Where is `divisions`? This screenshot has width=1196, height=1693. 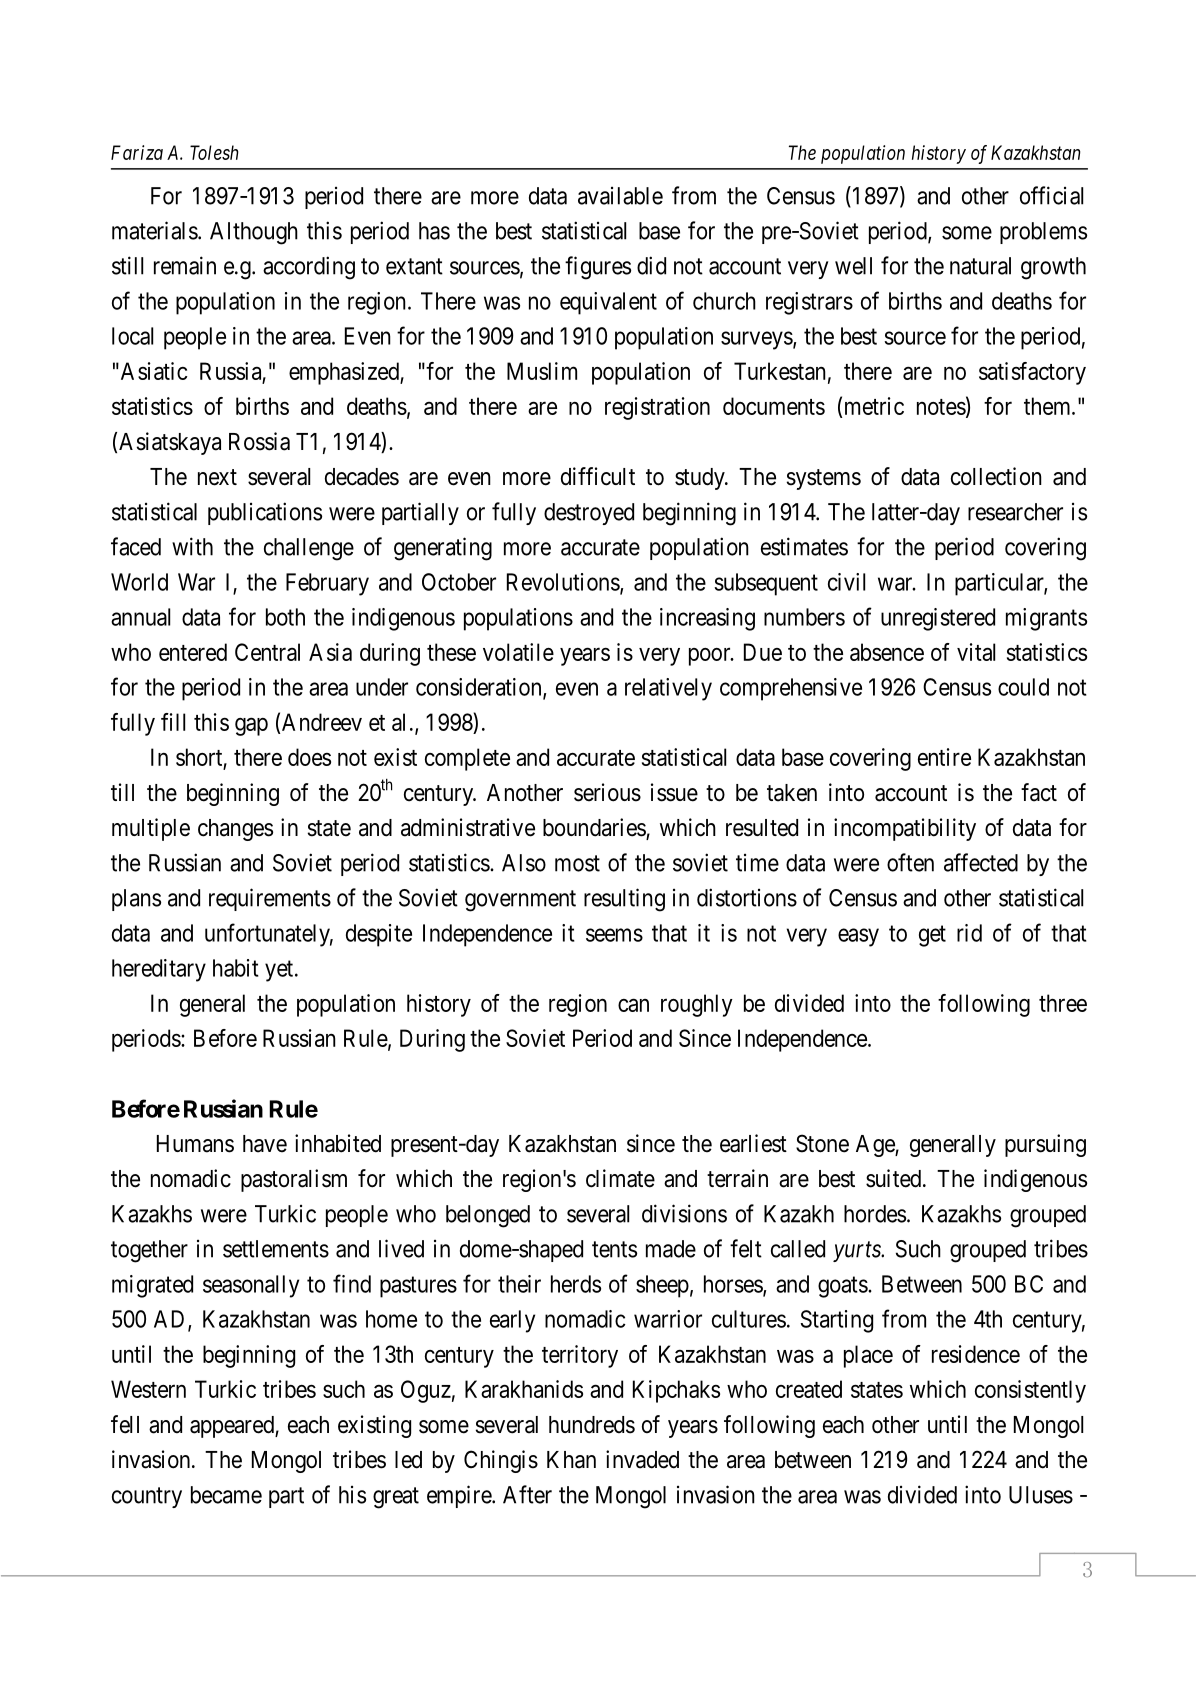
divisions is located at coordinates (684, 1213).
